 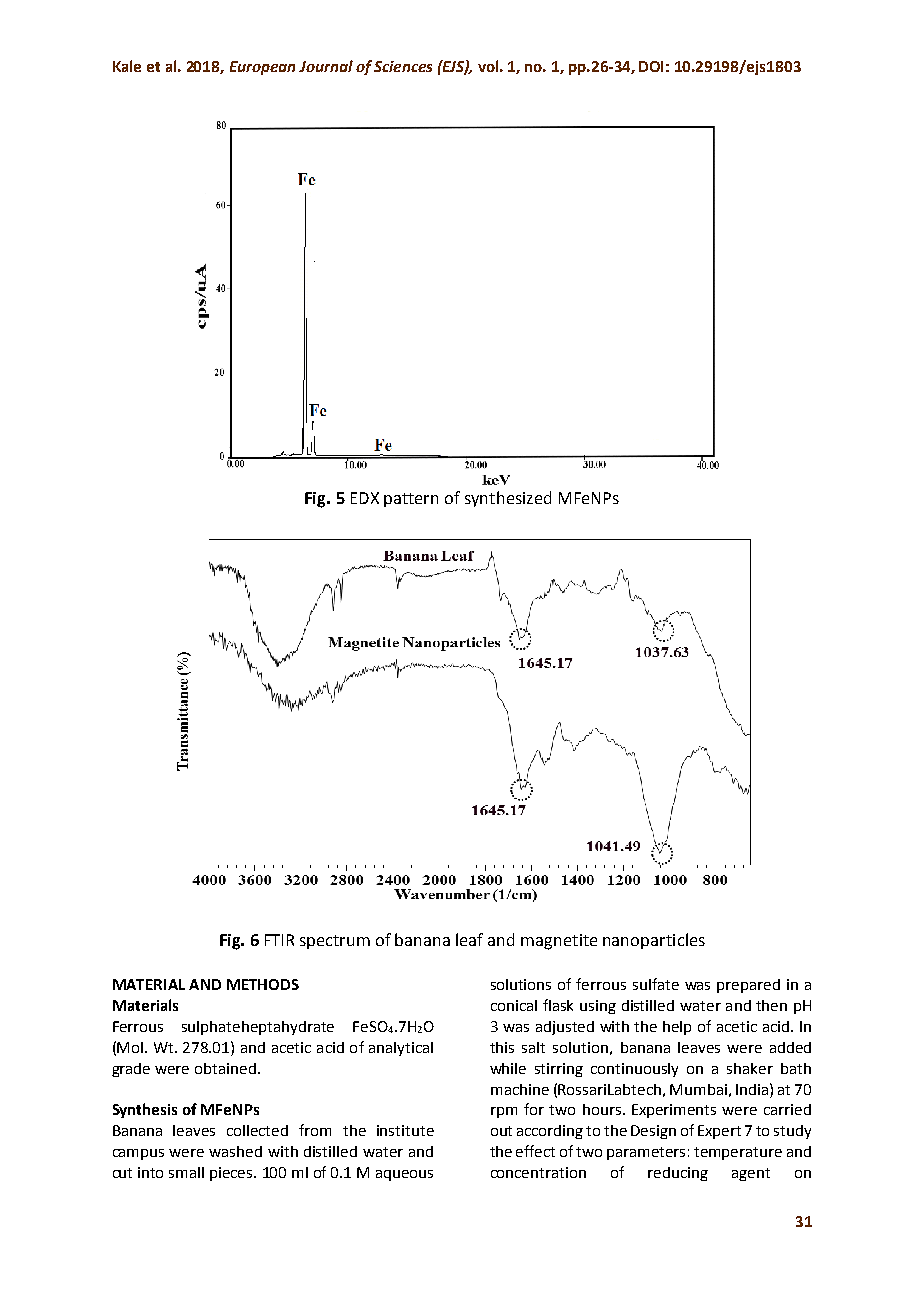 What do you see at coordinates (262, 68) in the screenshot?
I see `European` at bounding box center [262, 68].
